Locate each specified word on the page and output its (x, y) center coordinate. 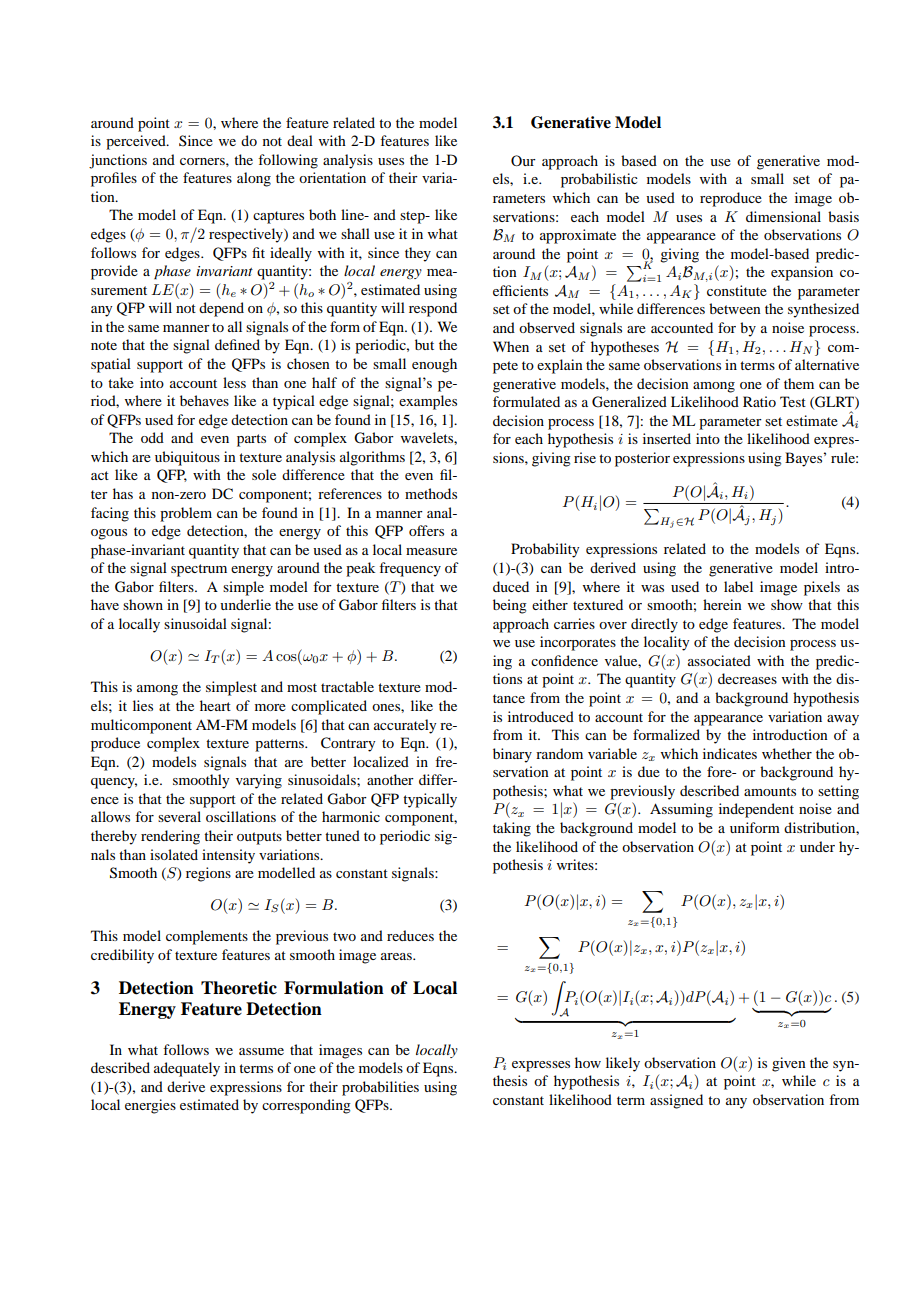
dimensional (783, 216)
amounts (770, 791)
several (179, 816)
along (254, 179)
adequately (187, 1069)
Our (523, 160)
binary (512, 755)
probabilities (380, 1088)
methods (431, 493)
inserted (667, 438)
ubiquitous (187, 458)
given (789, 1064)
